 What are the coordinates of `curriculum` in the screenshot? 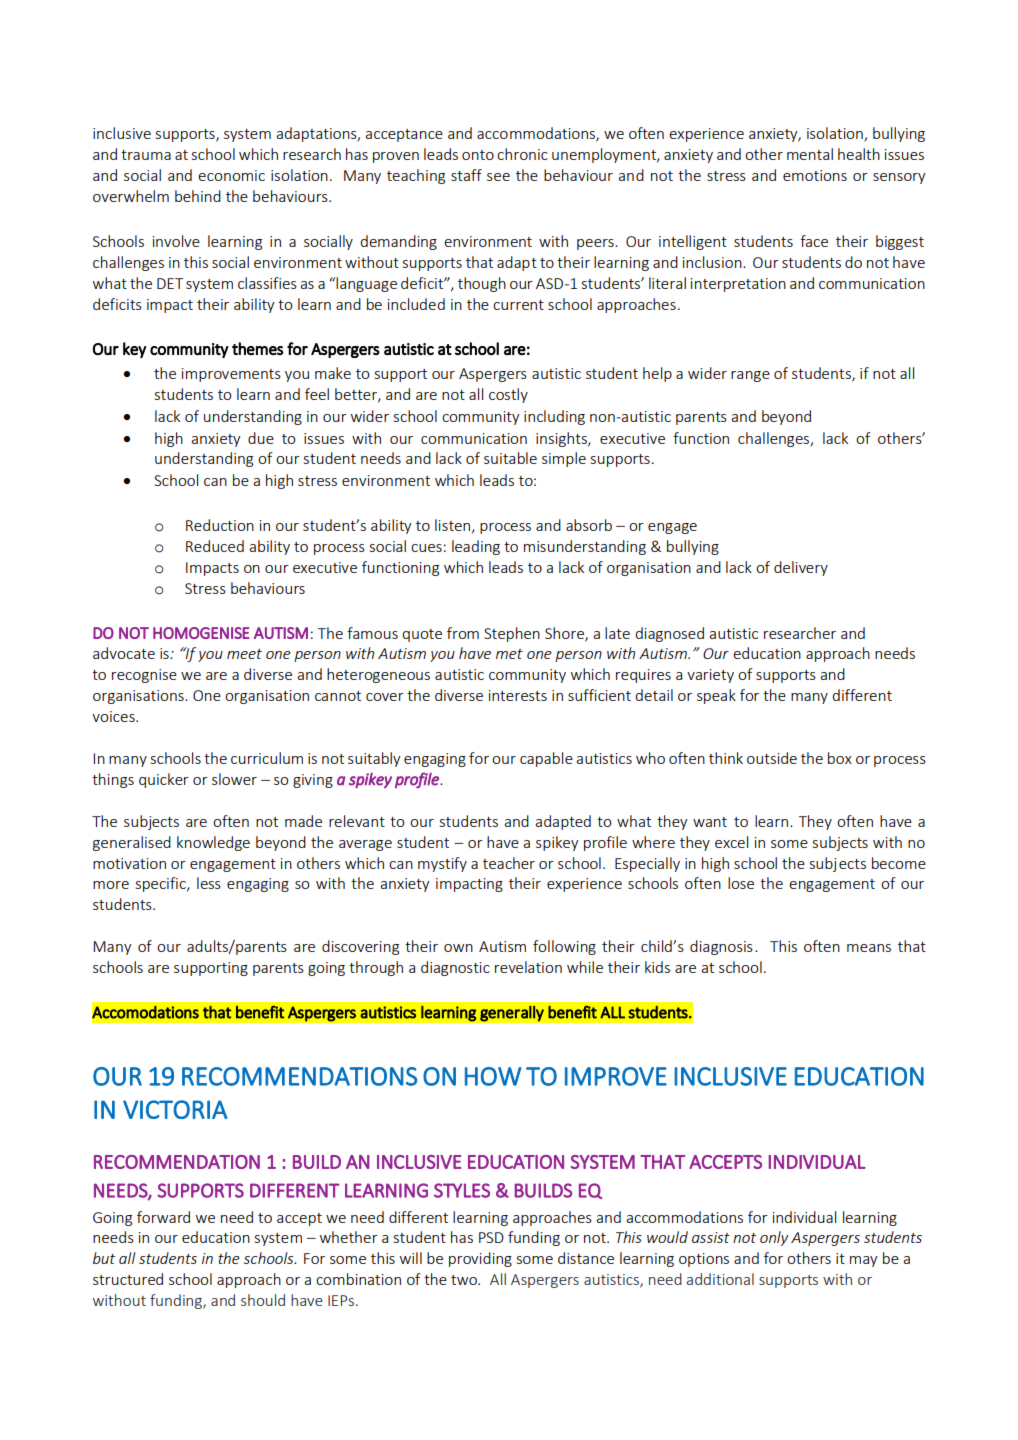 It's located at (267, 758).
